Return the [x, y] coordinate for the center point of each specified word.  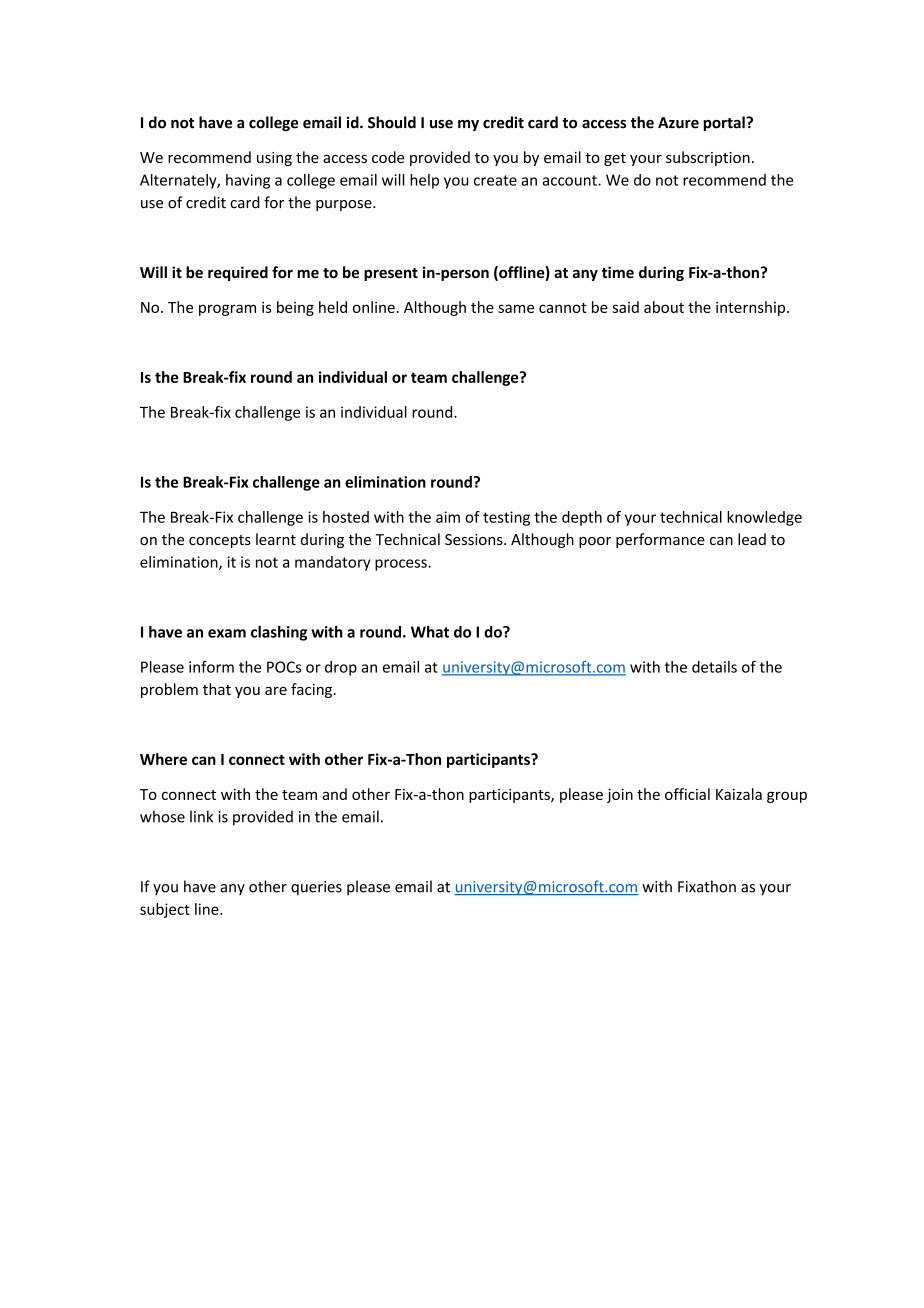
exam [227, 633]
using [274, 159]
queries [316, 888]
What [430, 632]
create [495, 180]
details [714, 667]
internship [752, 308]
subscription [708, 158]
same [516, 308]
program [227, 310]
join [620, 795]
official [687, 794]
